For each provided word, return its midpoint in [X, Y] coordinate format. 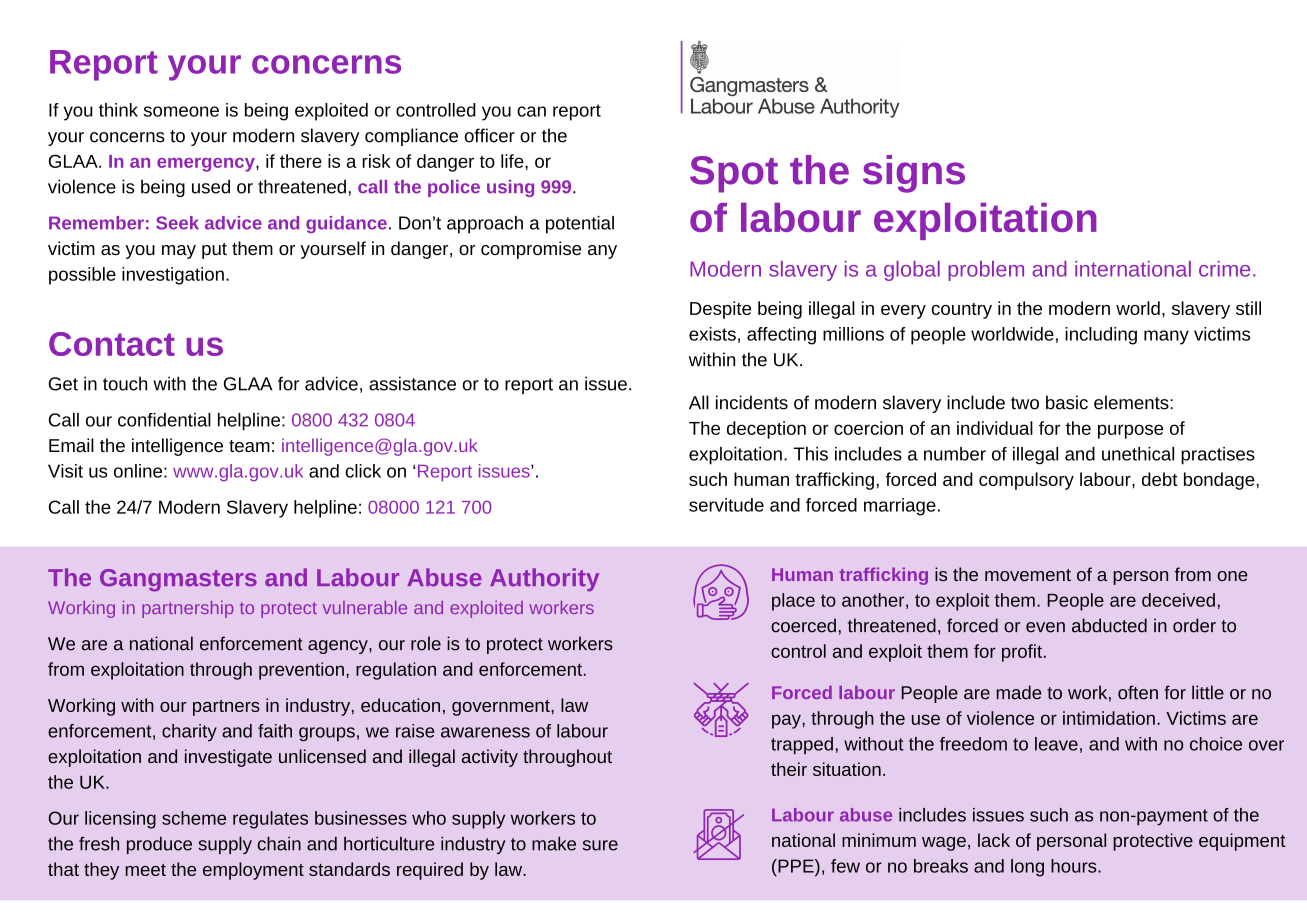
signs [914, 174]
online [138, 471]
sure [600, 845]
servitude [726, 505]
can [531, 111]
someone [181, 111]
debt [1160, 479]
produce [159, 845]
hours [1075, 866]
